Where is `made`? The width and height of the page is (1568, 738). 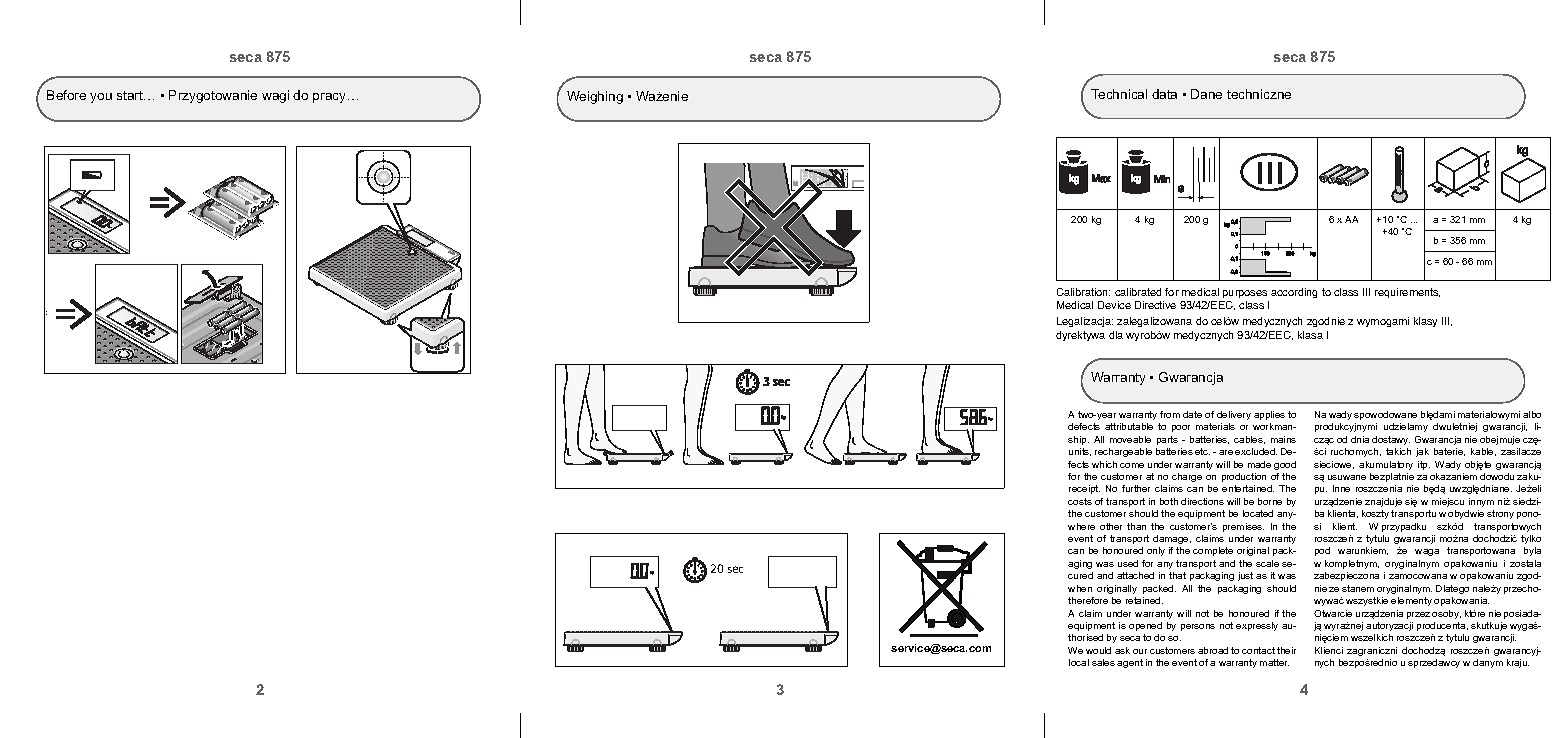
made is located at coordinates (1259, 464).
